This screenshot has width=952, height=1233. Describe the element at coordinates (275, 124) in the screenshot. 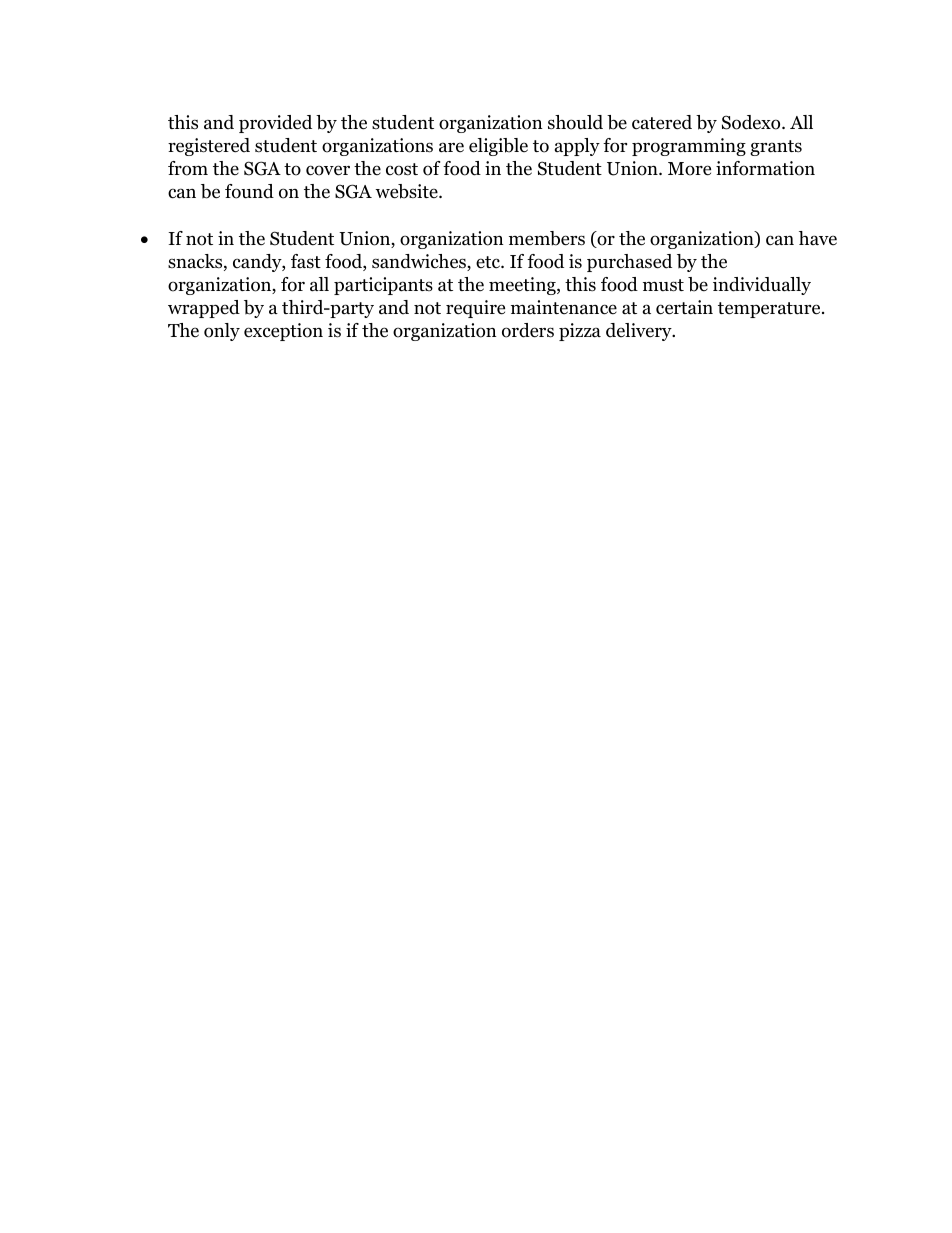

I see `provided` at that location.
